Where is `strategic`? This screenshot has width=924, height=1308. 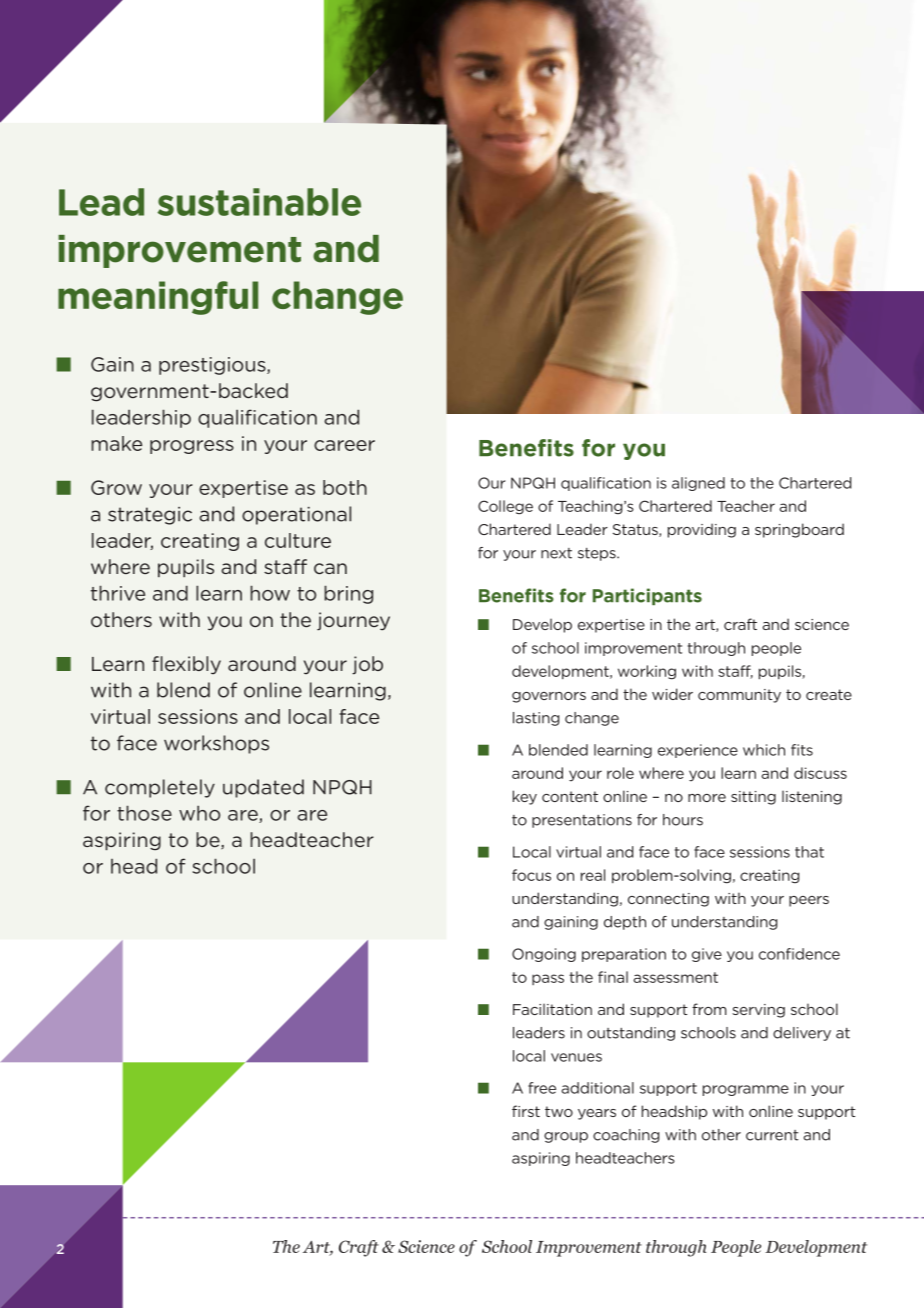
strategic is located at coordinates (150, 516).
